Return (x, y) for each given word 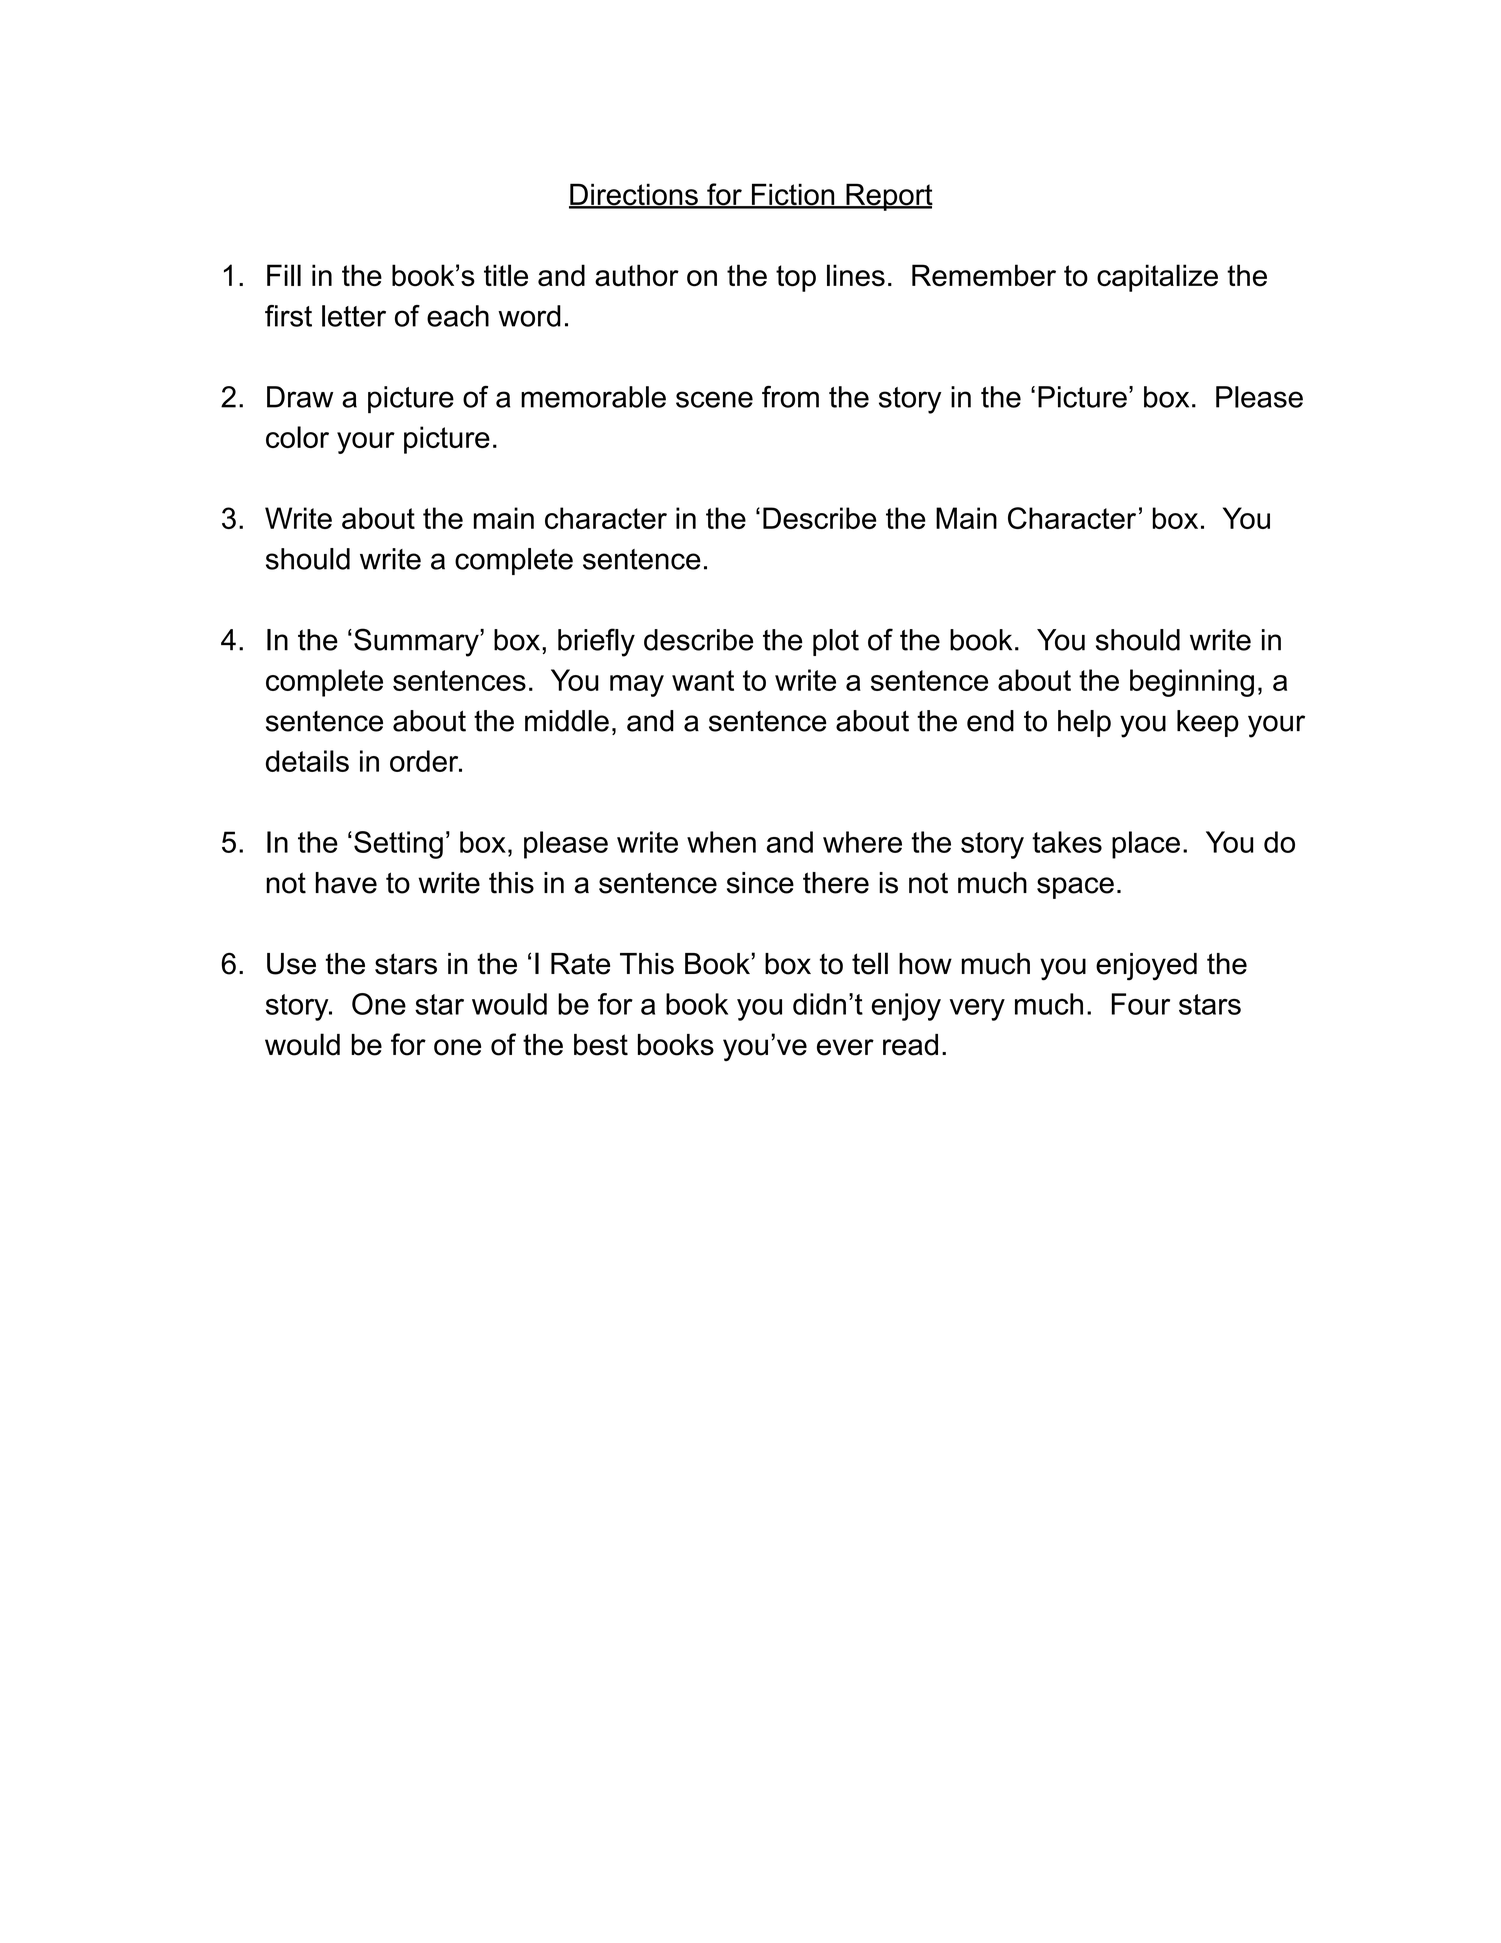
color (297, 437)
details (307, 761)
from (790, 397)
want (703, 680)
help (1084, 723)
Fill (284, 275)
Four (1141, 1004)
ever (845, 1047)
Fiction (793, 195)
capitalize (1157, 278)
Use (291, 964)
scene (714, 399)
